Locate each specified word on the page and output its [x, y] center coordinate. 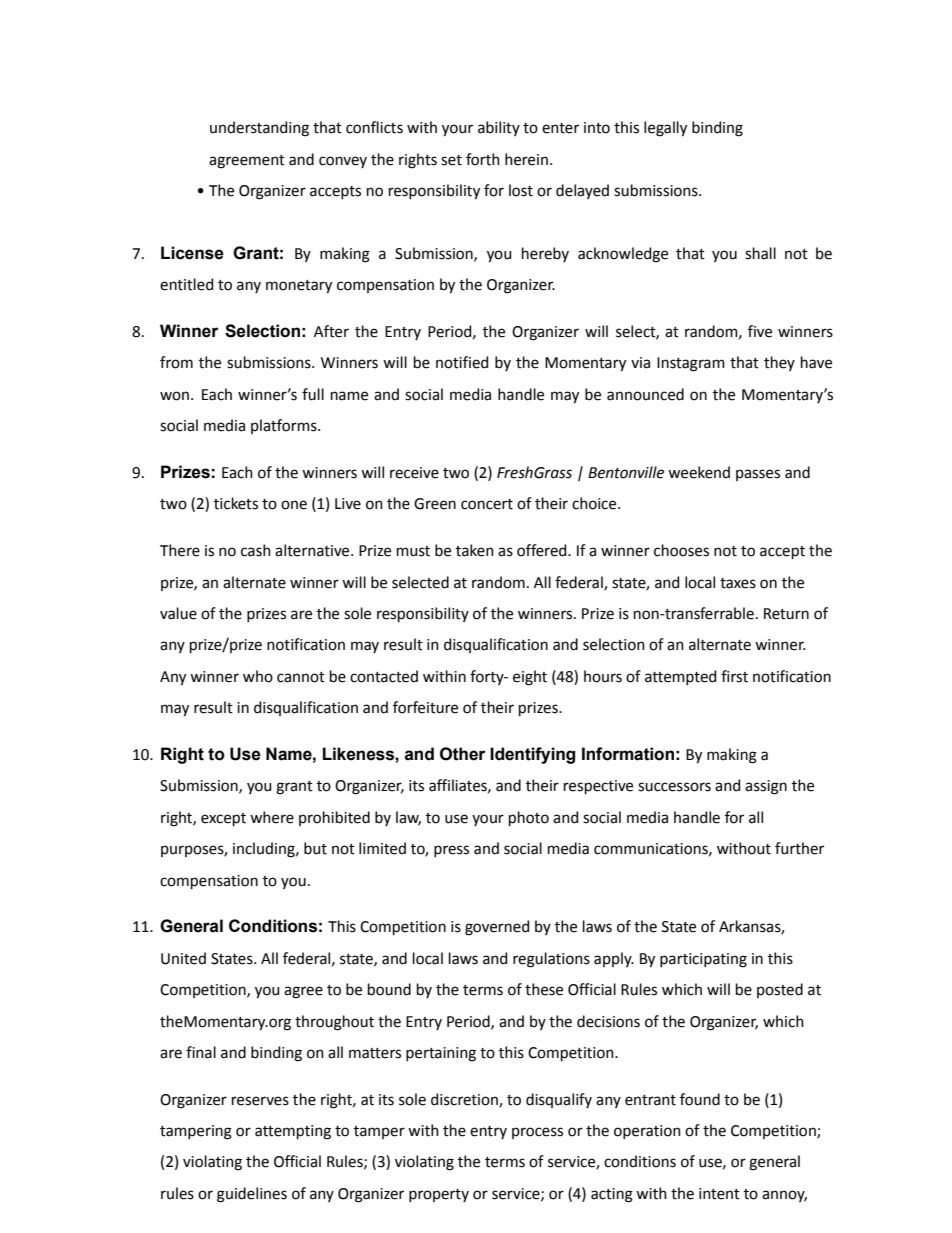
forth [483, 159]
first [734, 676]
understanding [259, 129]
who [258, 676]
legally [665, 129]
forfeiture [425, 707]
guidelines [252, 1195]
